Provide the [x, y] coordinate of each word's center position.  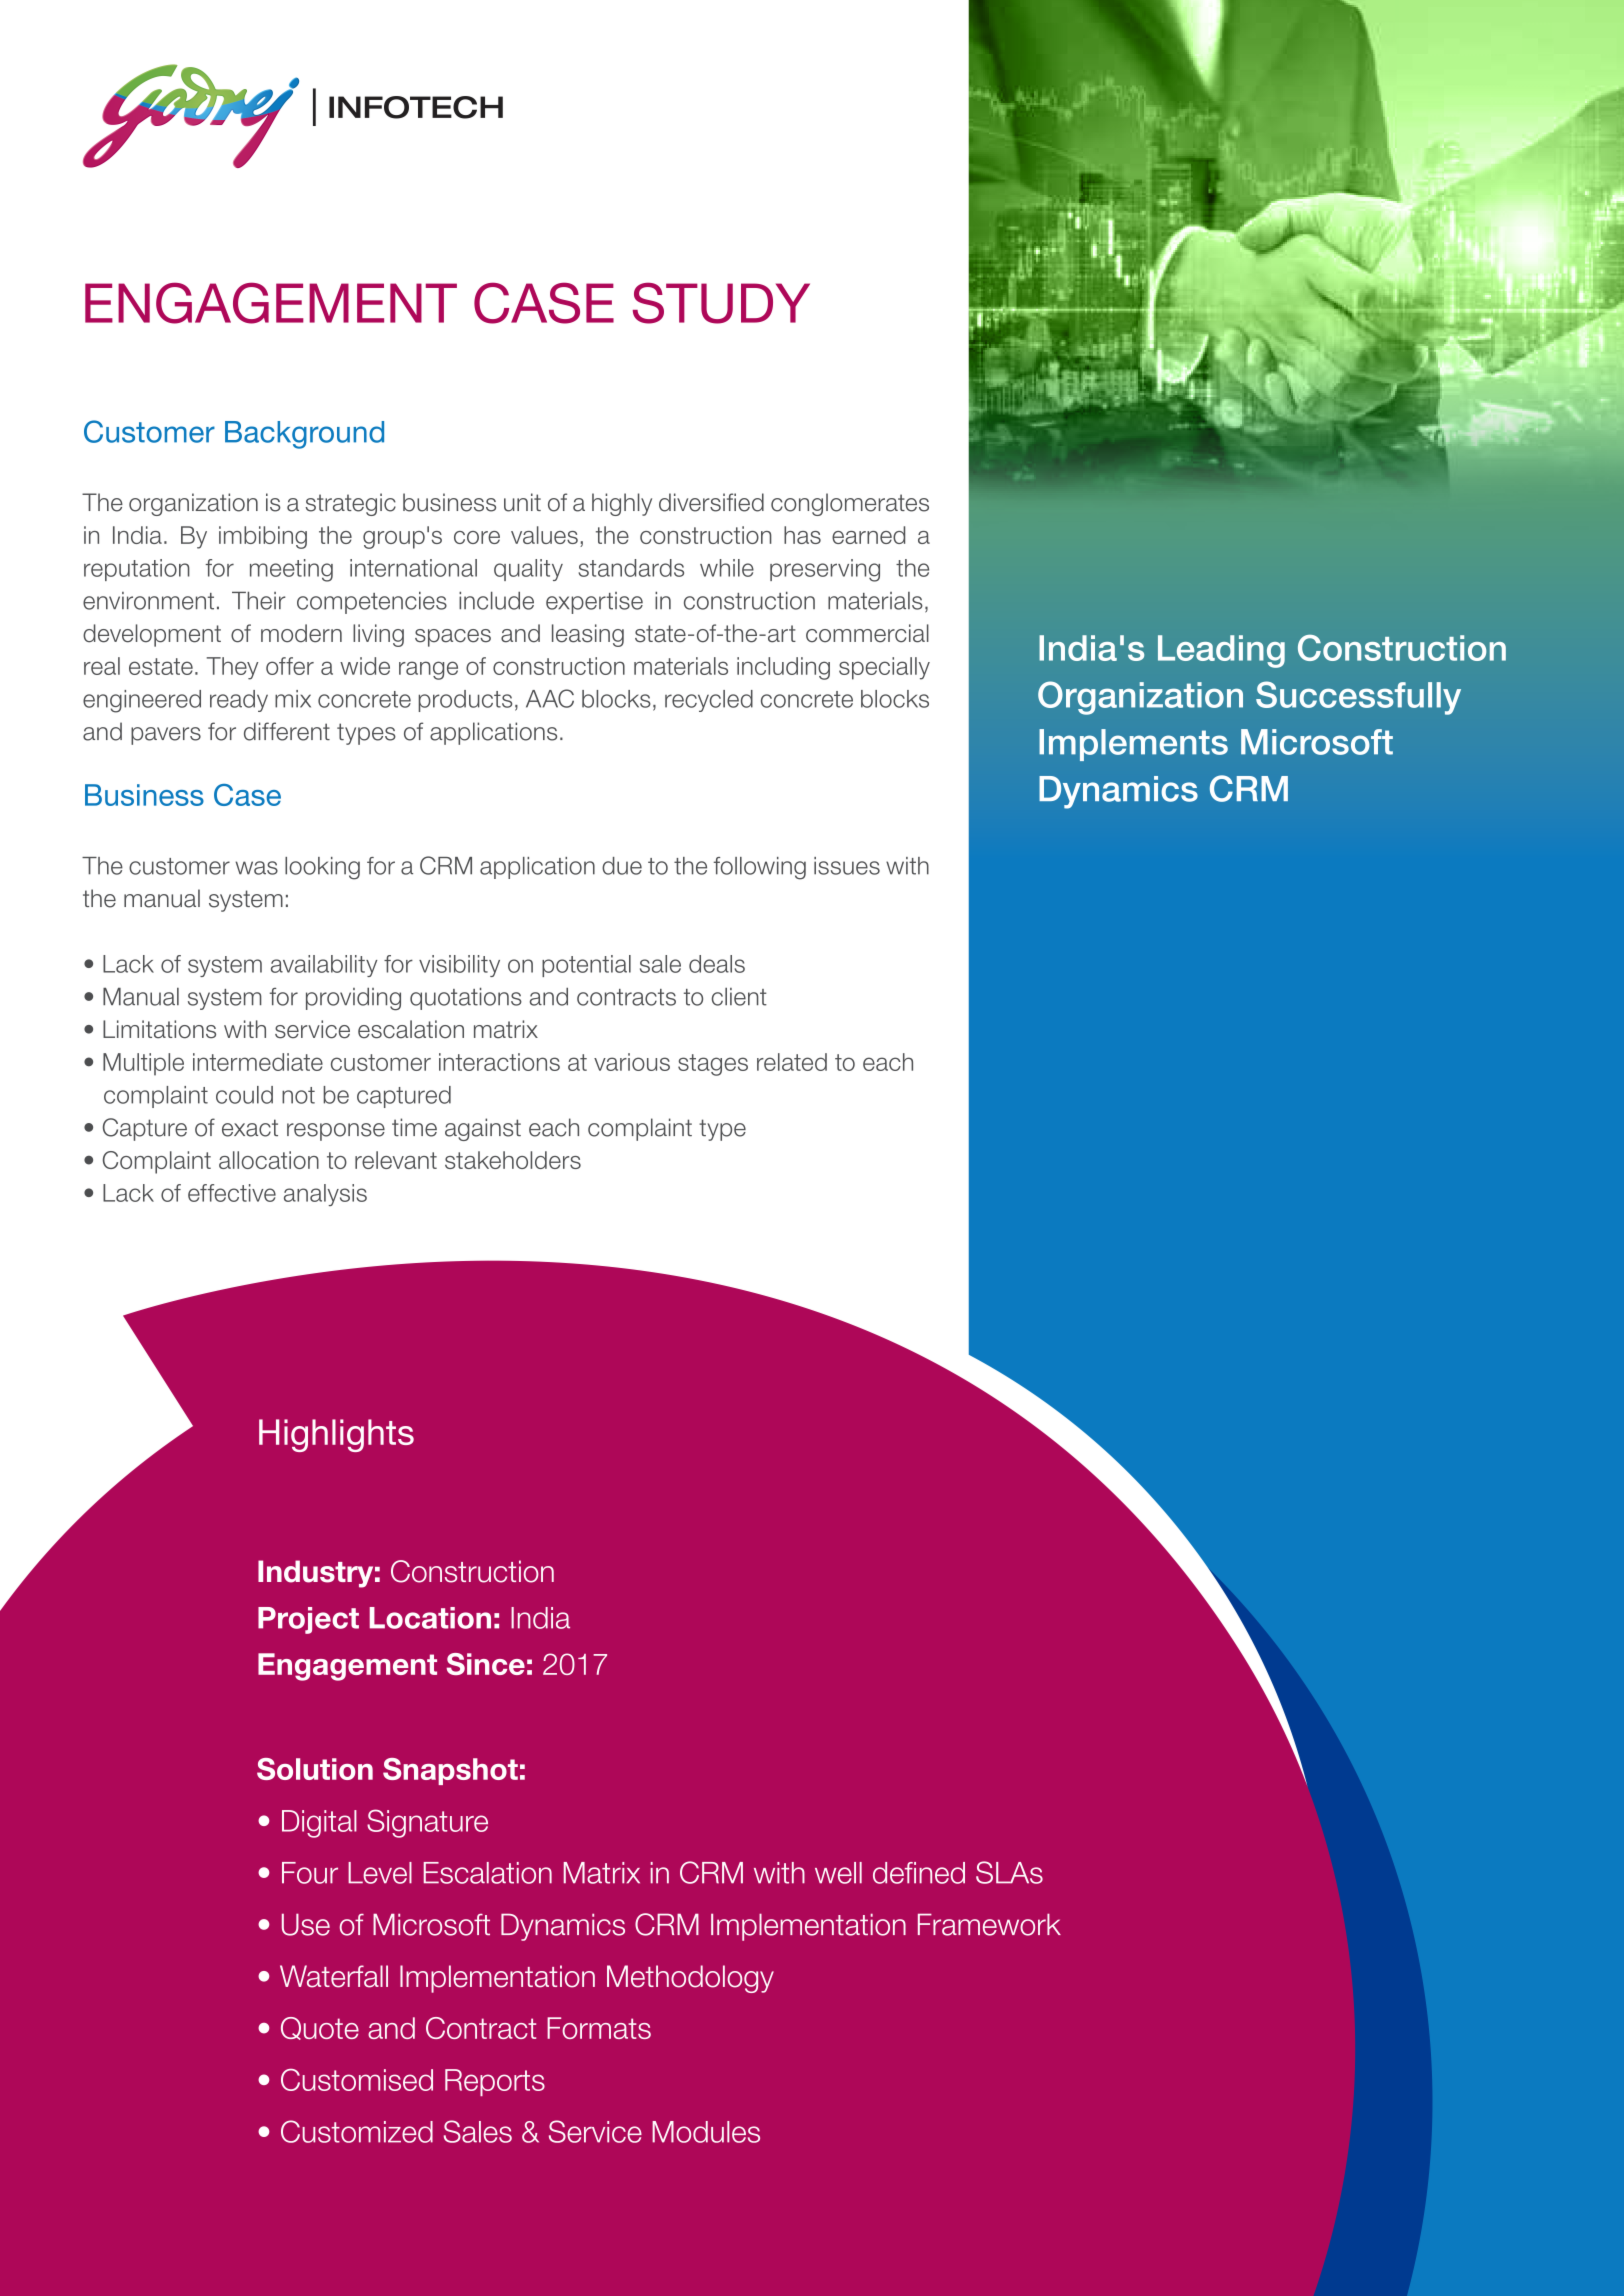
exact [250, 1128]
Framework [989, 1924]
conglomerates [850, 504]
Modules [706, 2132]
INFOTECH [416, 107]
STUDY [721, 303]
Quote [320, 2028]
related [792, 1062]
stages [713, 1065]
